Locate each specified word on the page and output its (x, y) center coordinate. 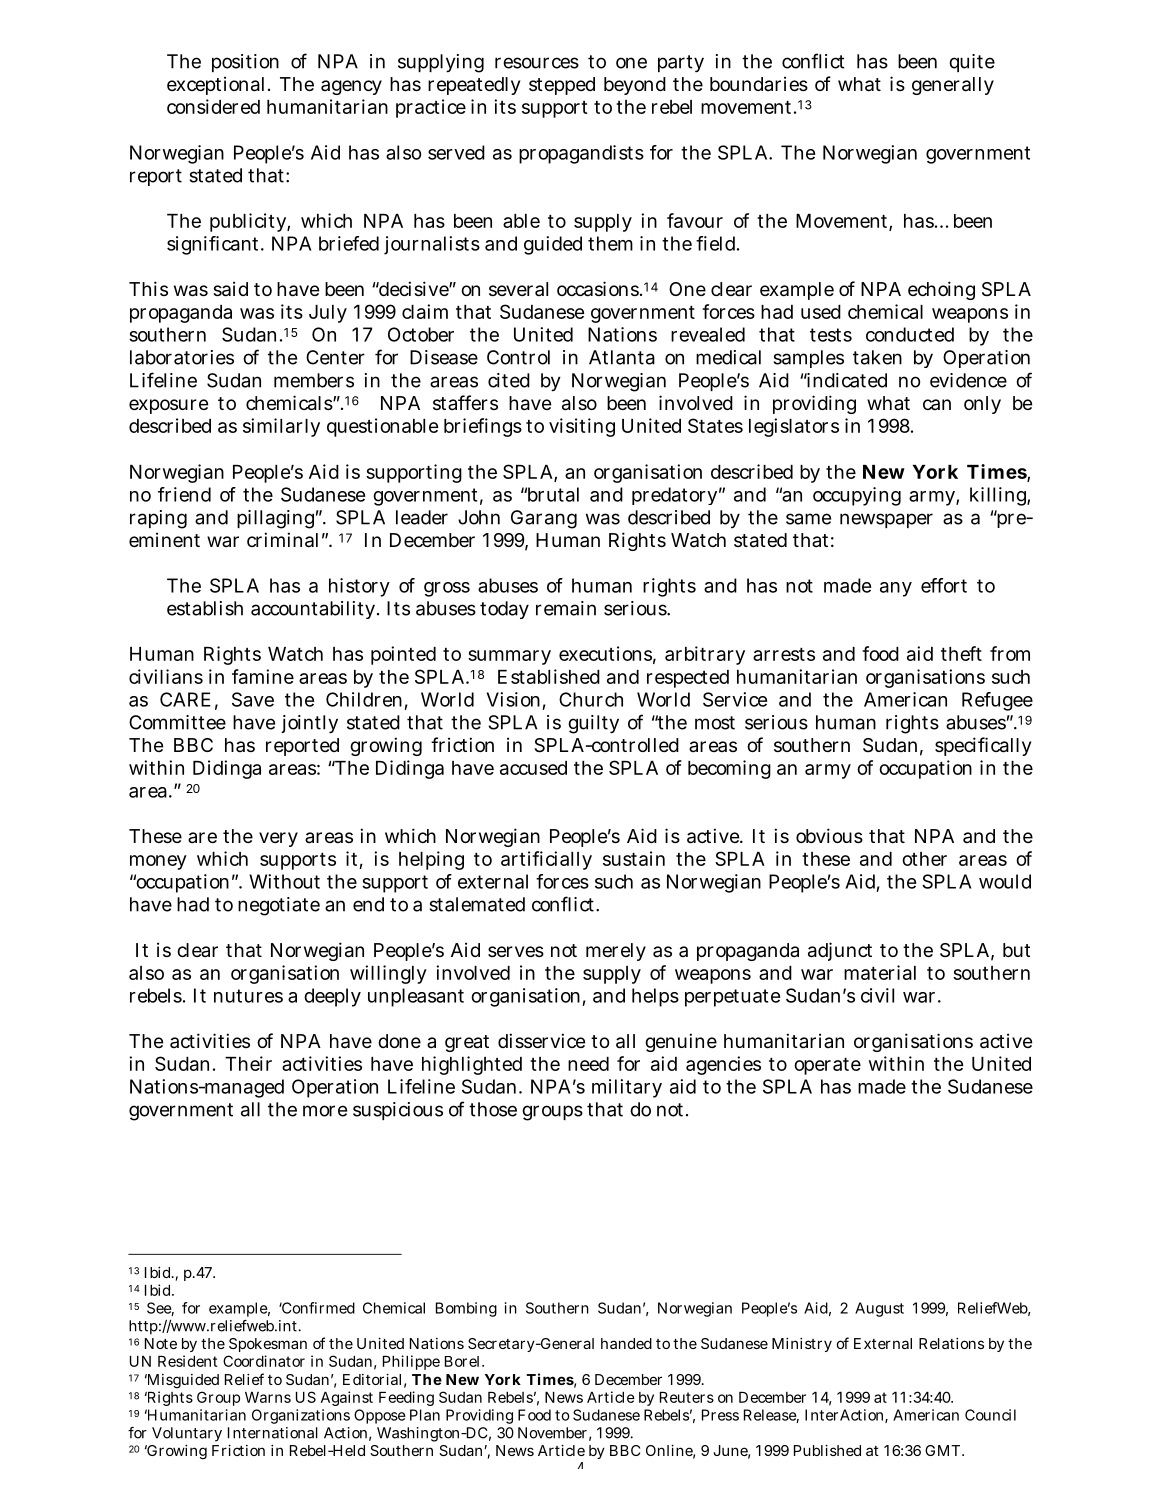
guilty (593, 724)
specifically (983, 746)
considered (213, 106)
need (588, 1064)
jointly (309, 724)
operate (827, 1066)
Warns (268, 1397)
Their (248, 1063)
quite (972, 63)
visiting (582, 427)
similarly (281, 427)
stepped (562, 86)
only (982, 405)
